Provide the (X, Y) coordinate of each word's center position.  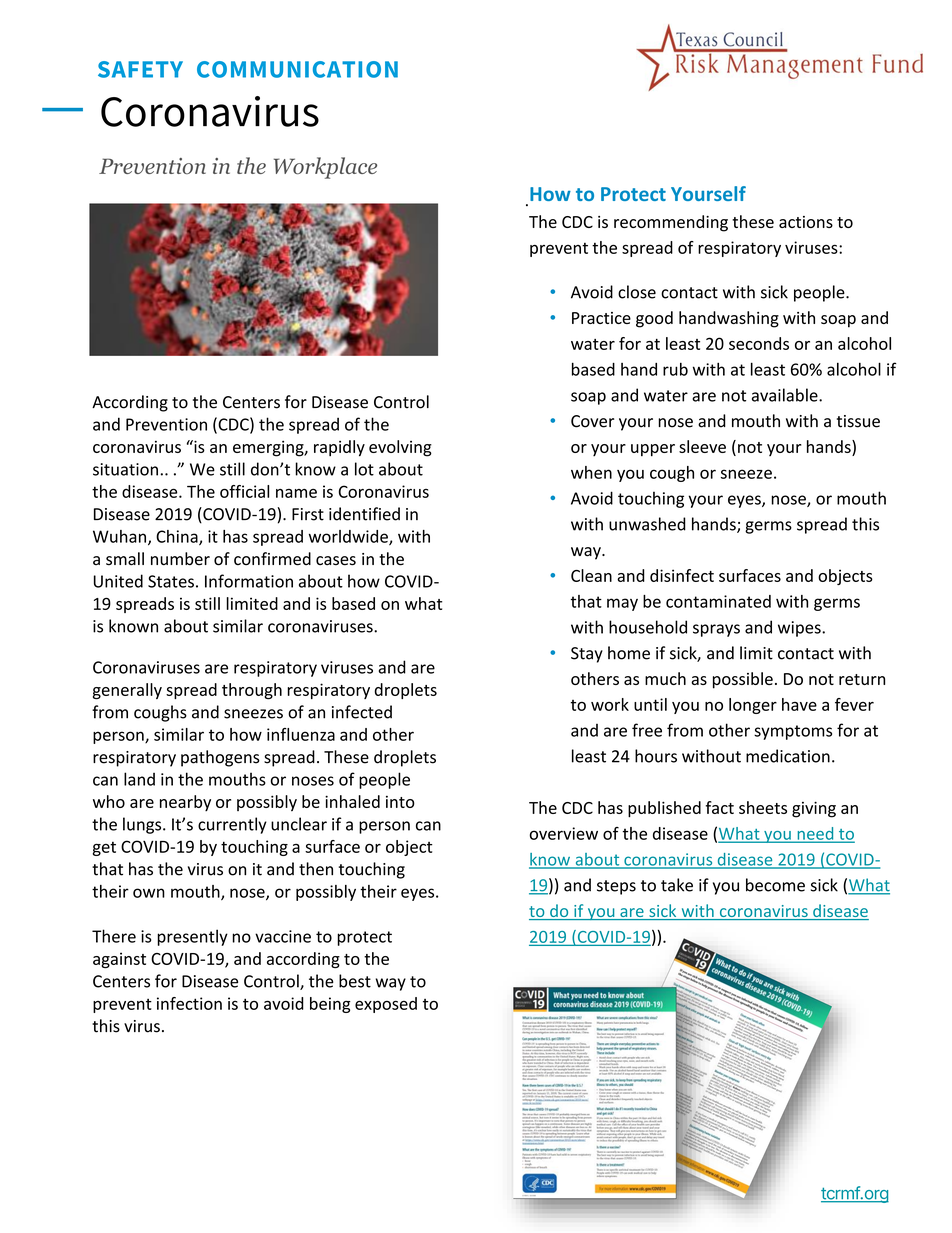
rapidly (339, 448)
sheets (763, 807)
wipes (800, 629)
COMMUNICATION (297, 69)
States (171, 581)
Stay (587, 655)
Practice (601, 318)
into (400, 802)
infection (189, 1003)
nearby (185, 803)
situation (125, 469)
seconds (759, 343)
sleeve (702, 446)
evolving (400, 448)
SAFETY (140, 69)
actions (806, 222)
